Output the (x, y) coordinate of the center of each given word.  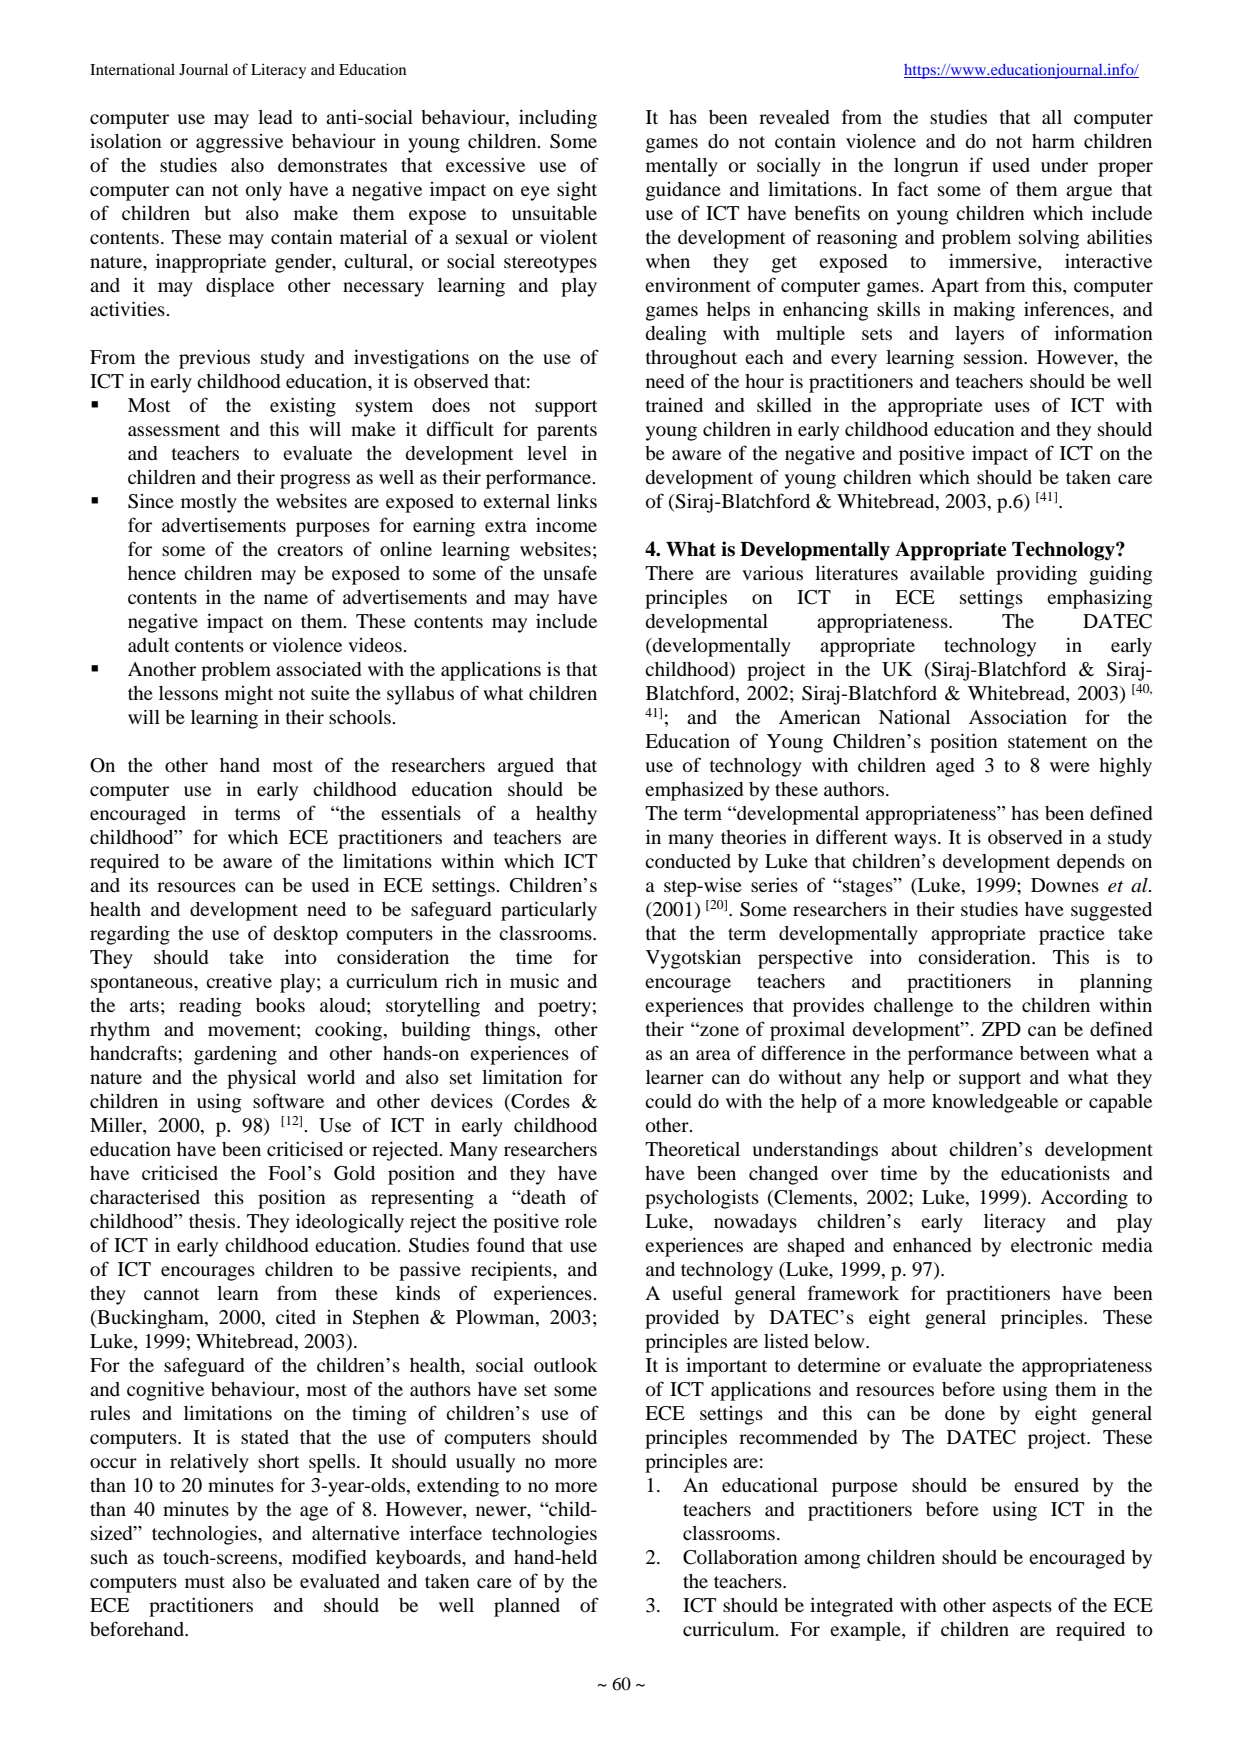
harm (1053, 141)
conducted (688, 861)
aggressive (239, 143)
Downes (1065, 885)
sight (577, 191)
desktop (305, 935)
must (205, 1582)
